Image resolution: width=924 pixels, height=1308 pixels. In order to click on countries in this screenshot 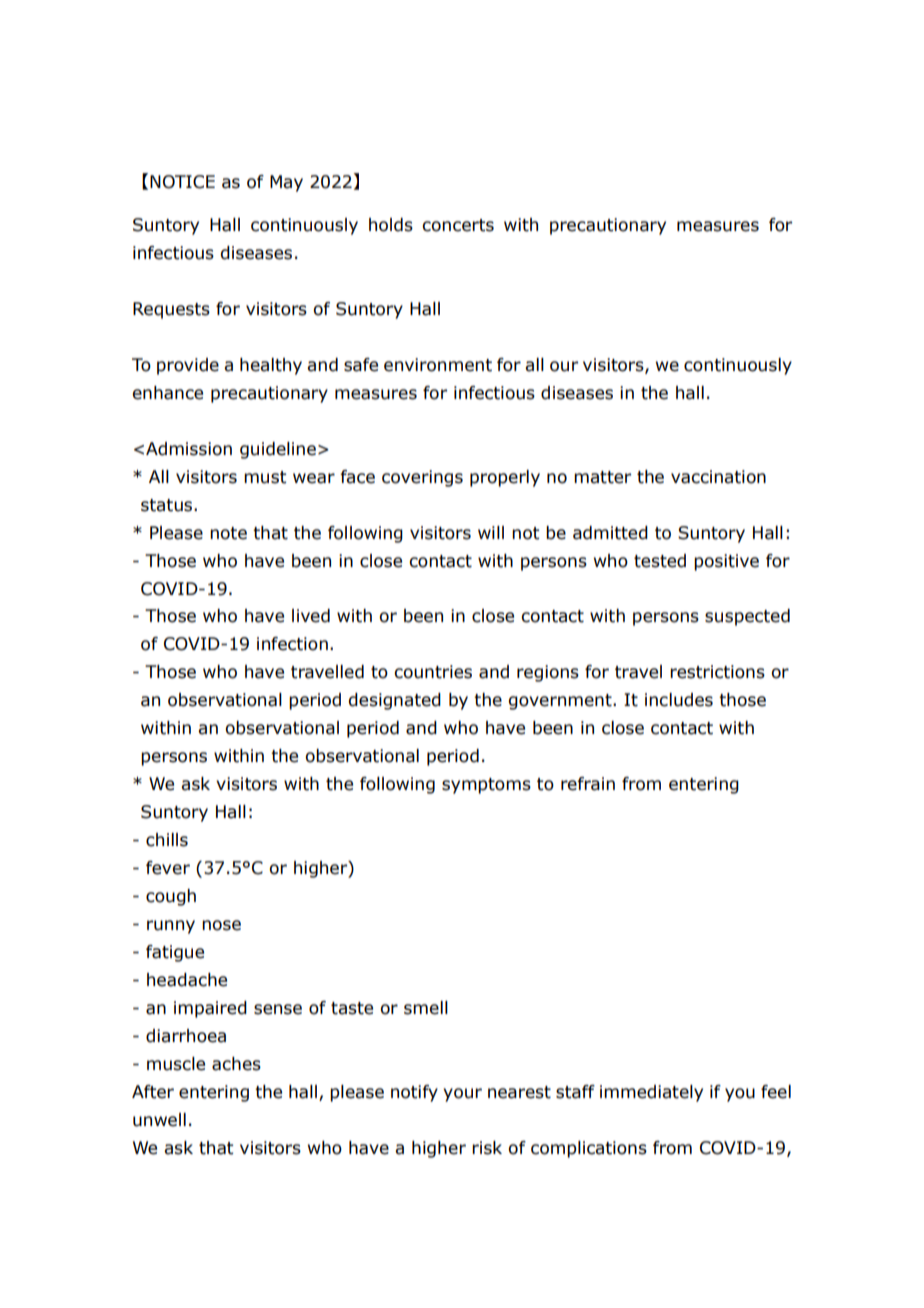, I will do `click(433, 672)`.
